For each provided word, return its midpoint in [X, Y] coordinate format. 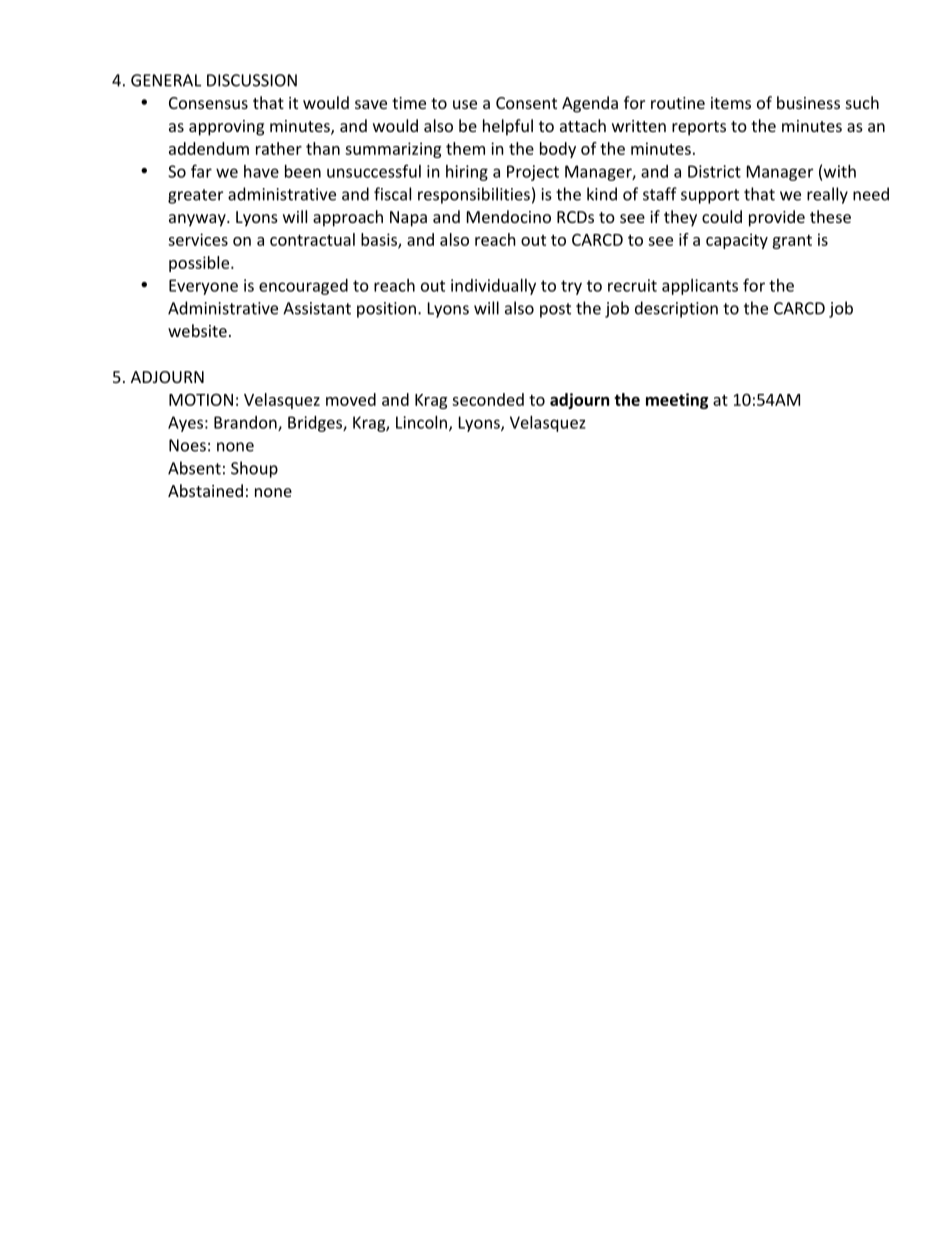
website [197, 330]
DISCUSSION [252, 80]
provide [777, 218]
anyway [198, 220]
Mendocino [509, 216]
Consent [526, 103]
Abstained [205, 490]
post [555, 310]
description [676, 309]
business [808, 102]
